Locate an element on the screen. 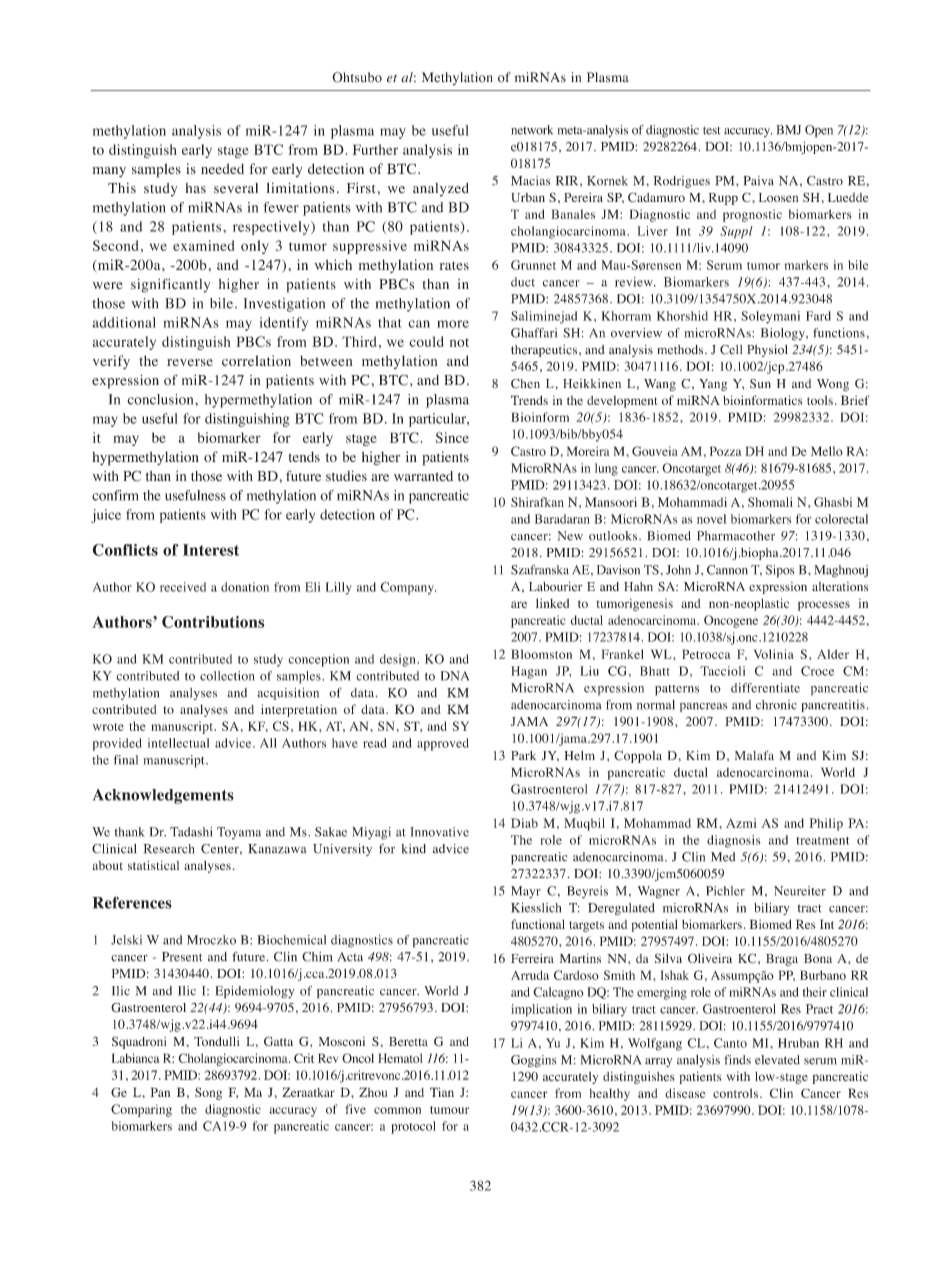 The height and width of the screenshot is (1270, 952). Center is located at coordinates (221, 849).
